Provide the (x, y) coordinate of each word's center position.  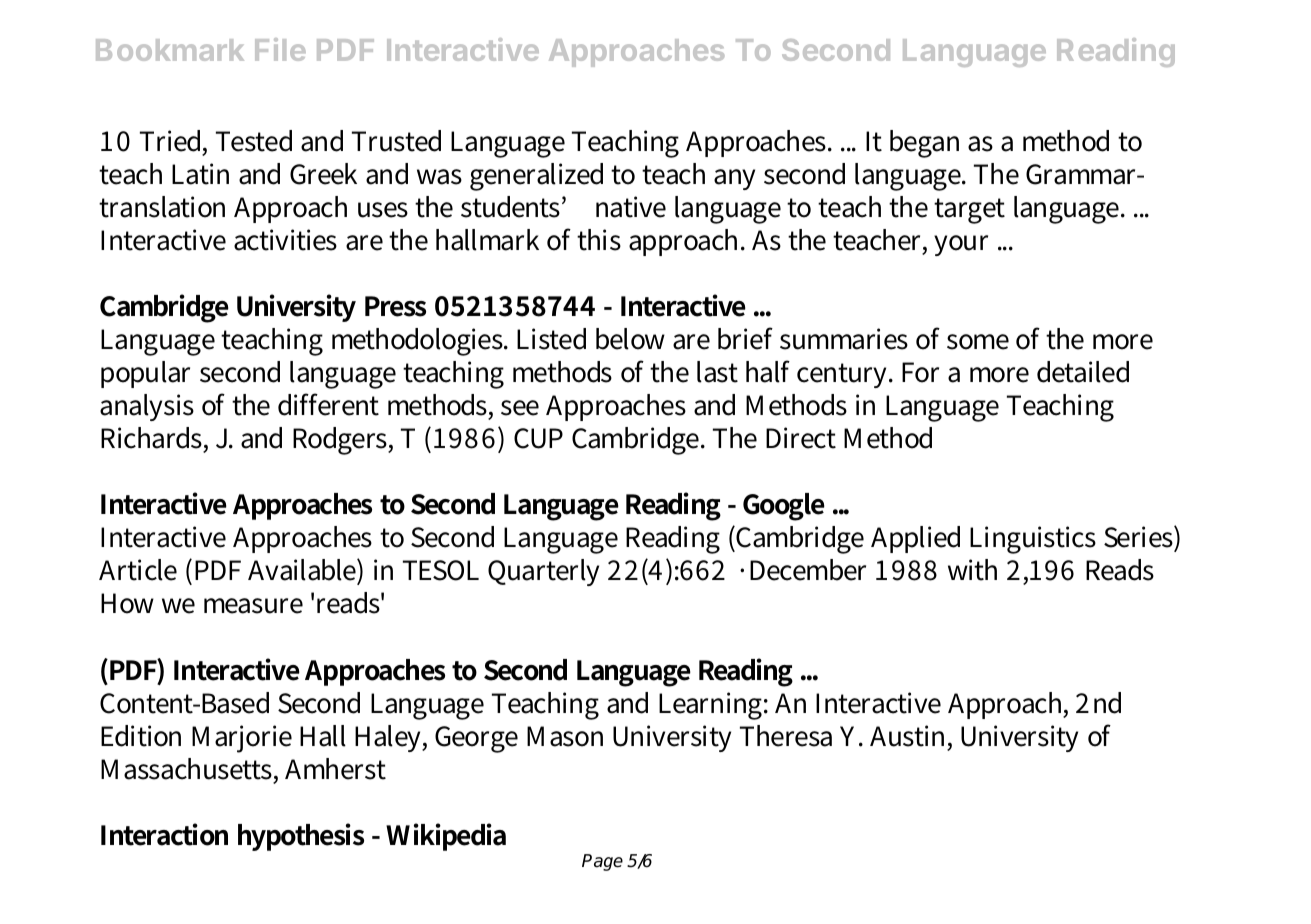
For (920, 372)
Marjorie (242, 739)
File (280, 49)
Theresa (786, 736)
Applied (915, 539)
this (599, 240)
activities (285, 240)
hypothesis (301, 837)
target (969, 211)
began (924, 144)
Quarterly (543, 572)
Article (138, 570)
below (630, 339)
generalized (536, 177)
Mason (565, 736)
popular (145, 374)
